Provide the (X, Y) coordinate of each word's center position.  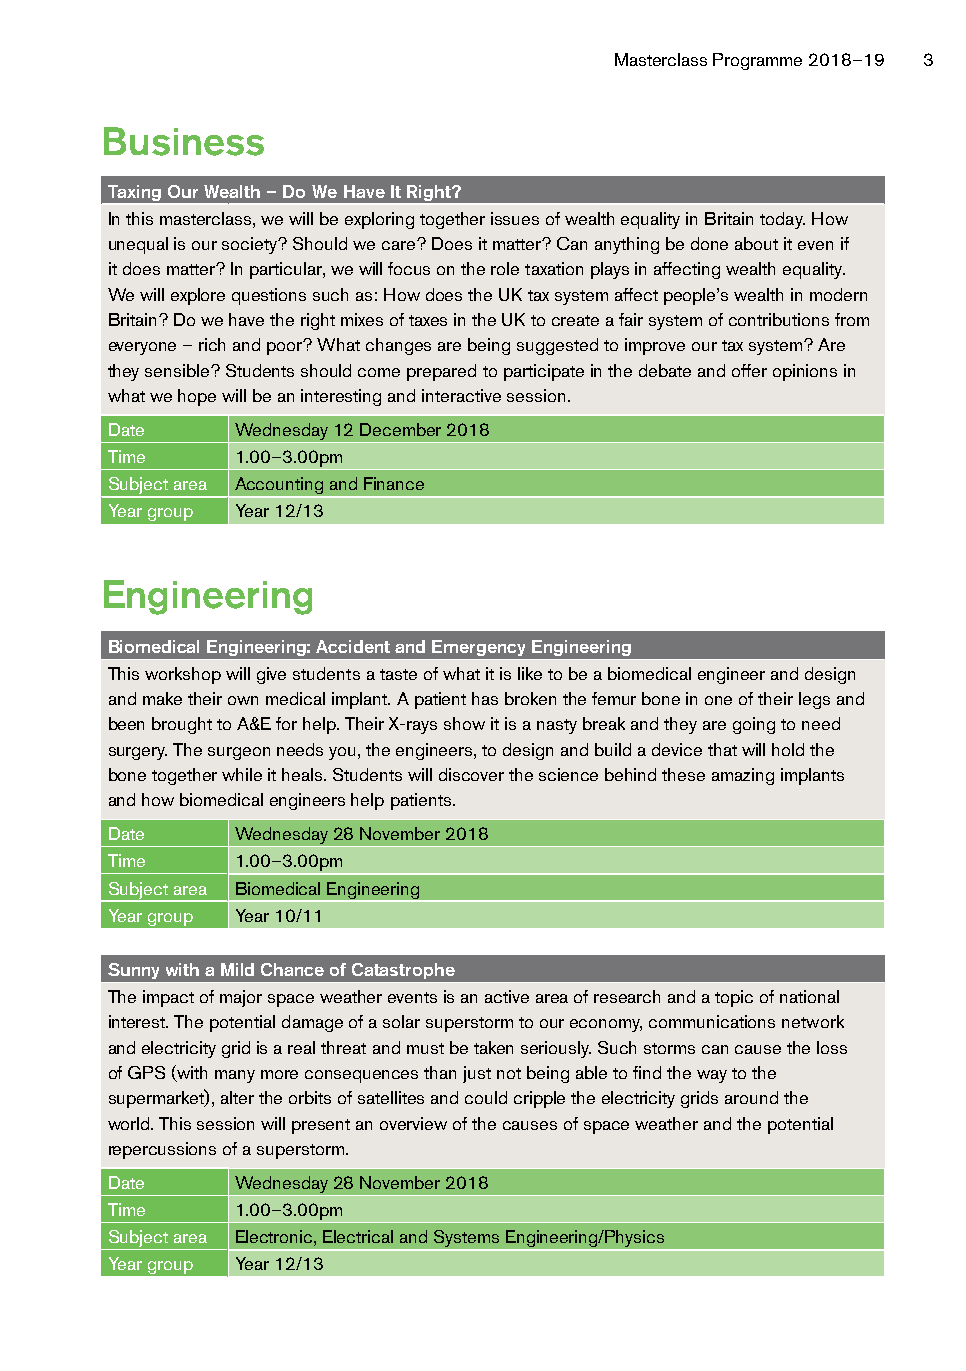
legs (814, 700)
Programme (757, 61)
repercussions (162, 1150)
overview (413, 1123)
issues (515, 218)
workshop (183, 675)
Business (184, 141)
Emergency (478, 648)
